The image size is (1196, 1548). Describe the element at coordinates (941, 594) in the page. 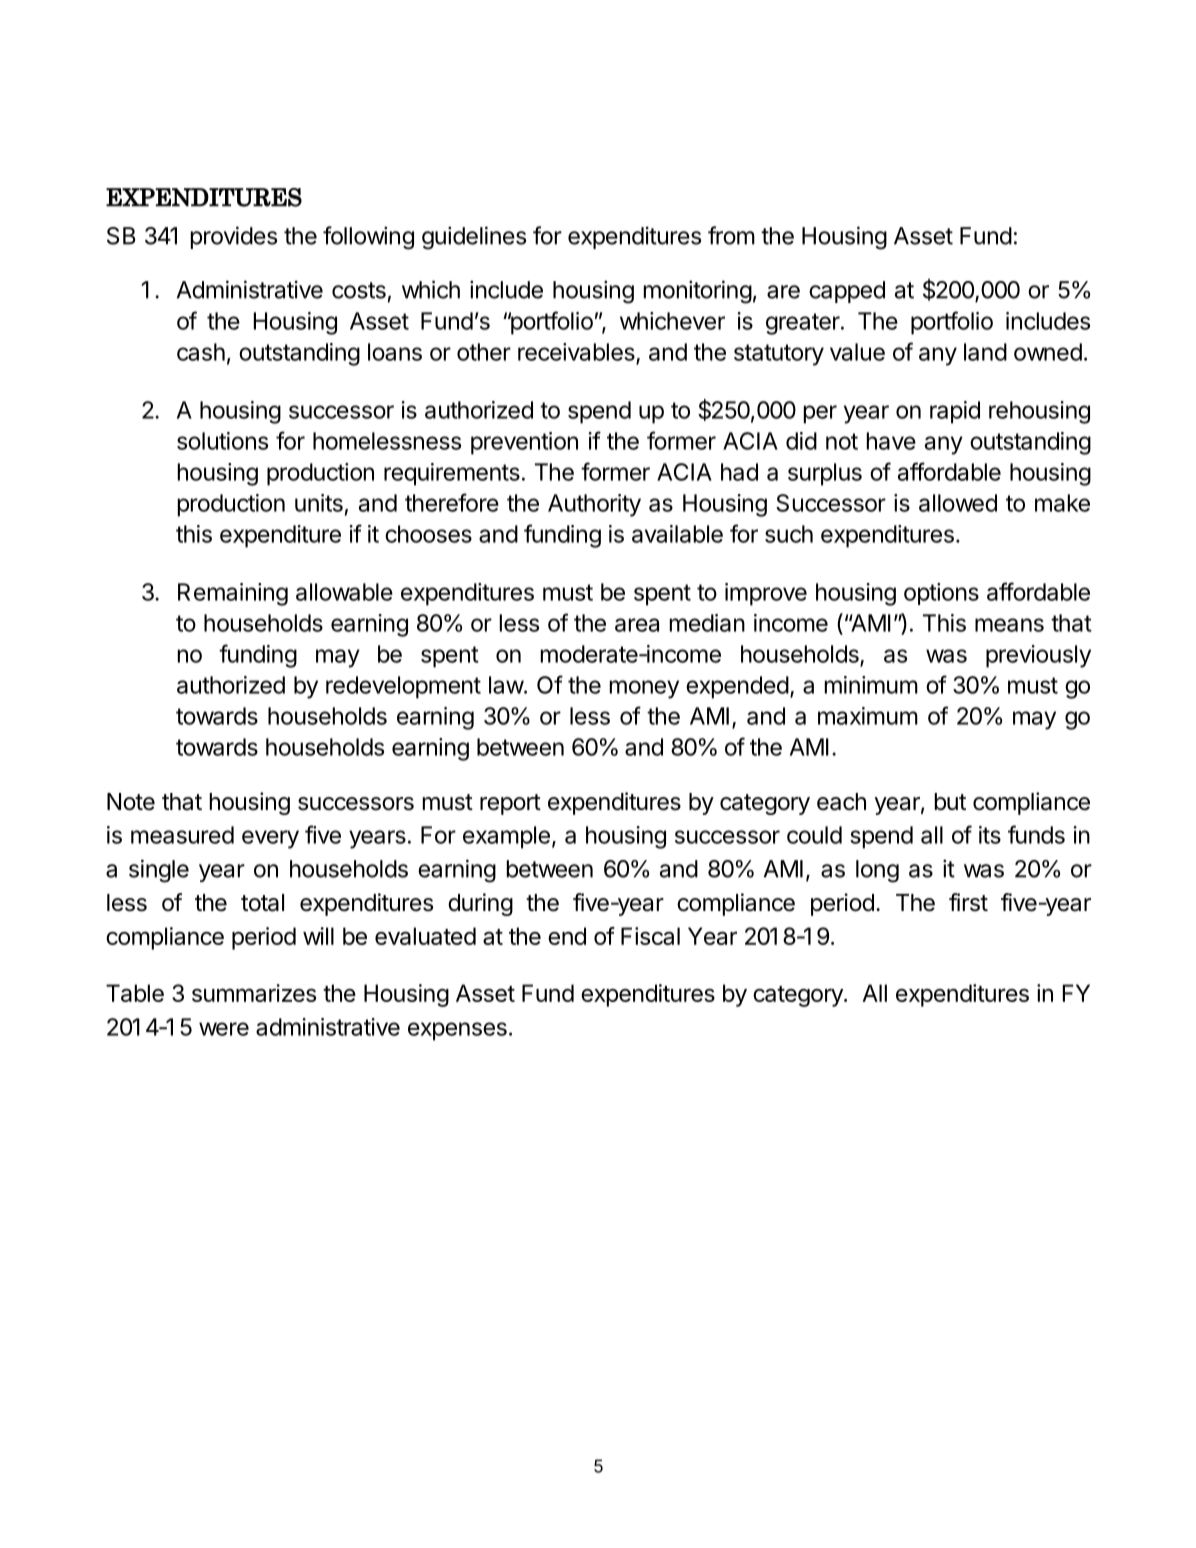

I see `options` at that location.
